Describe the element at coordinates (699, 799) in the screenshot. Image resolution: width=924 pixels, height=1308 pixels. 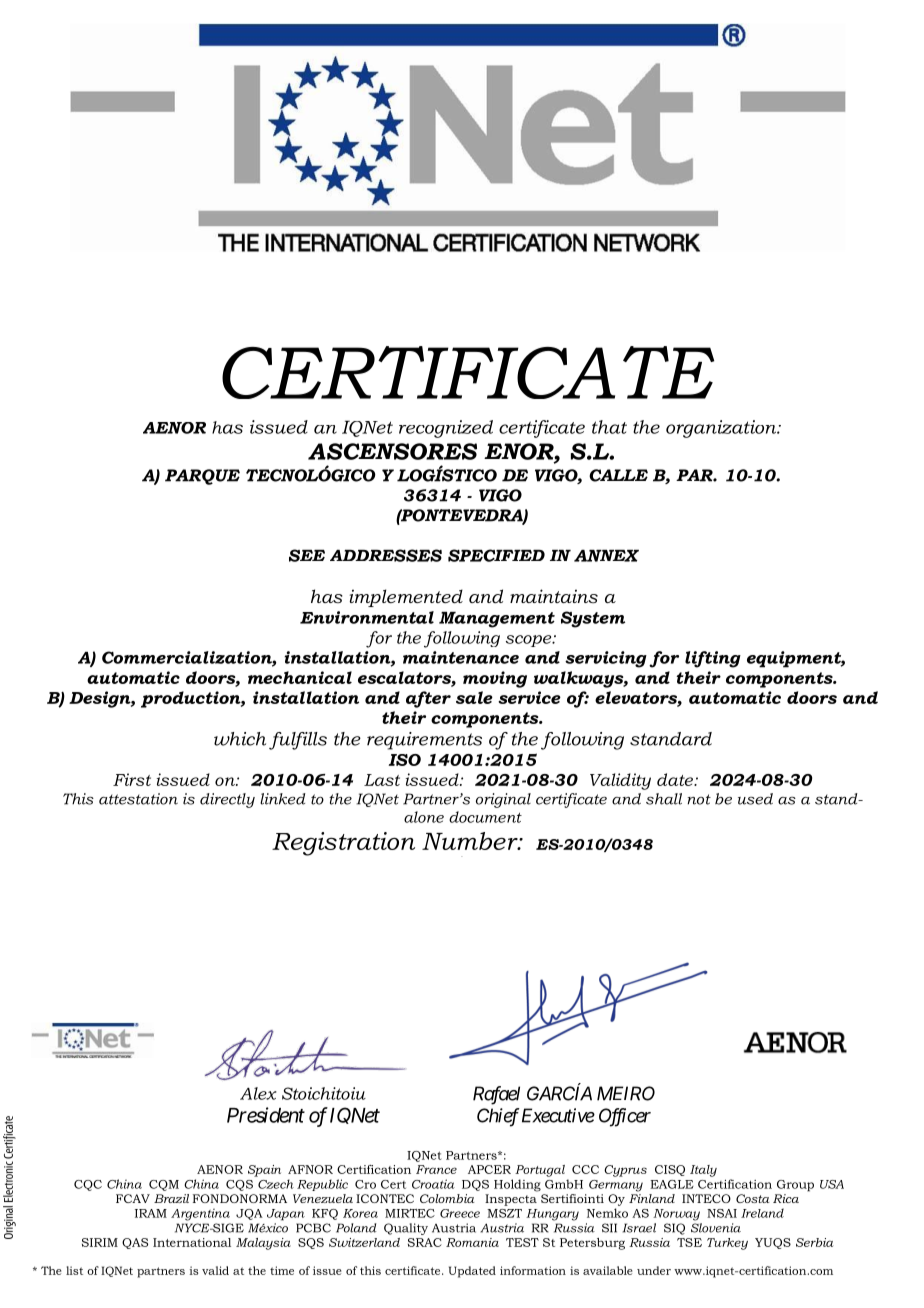
I see `not` at that location.
